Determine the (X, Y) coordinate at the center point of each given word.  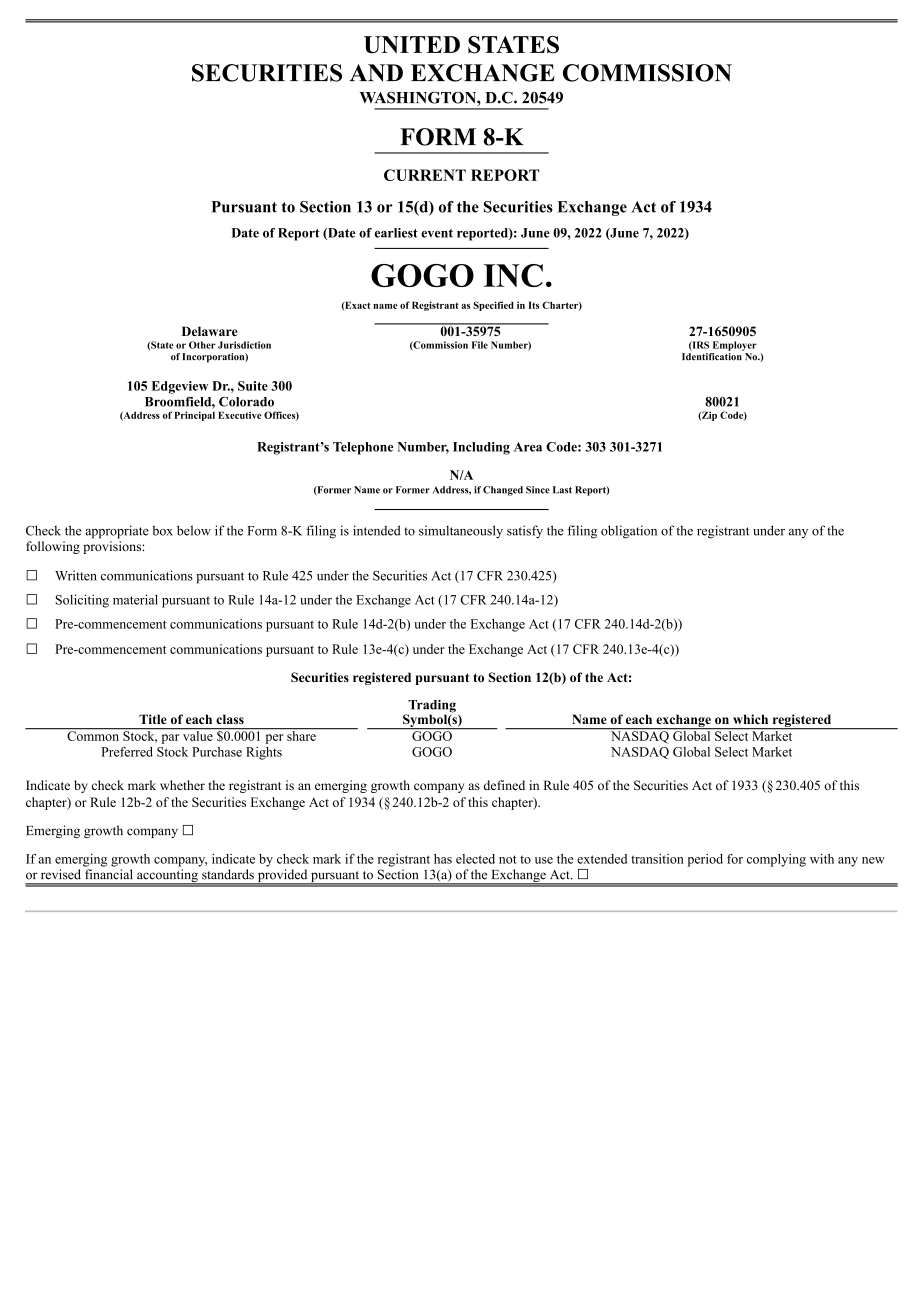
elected (475, 859)
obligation (629, 532)
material (135, 599)
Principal (194, 416)
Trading (431, 707)
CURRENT (425, 175)
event (437, 233)
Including (481, 448)
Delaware (210, 331)
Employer (735, 346)
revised (61, 874)
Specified (493, 306)
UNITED (412, 45)
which (750, 719)
